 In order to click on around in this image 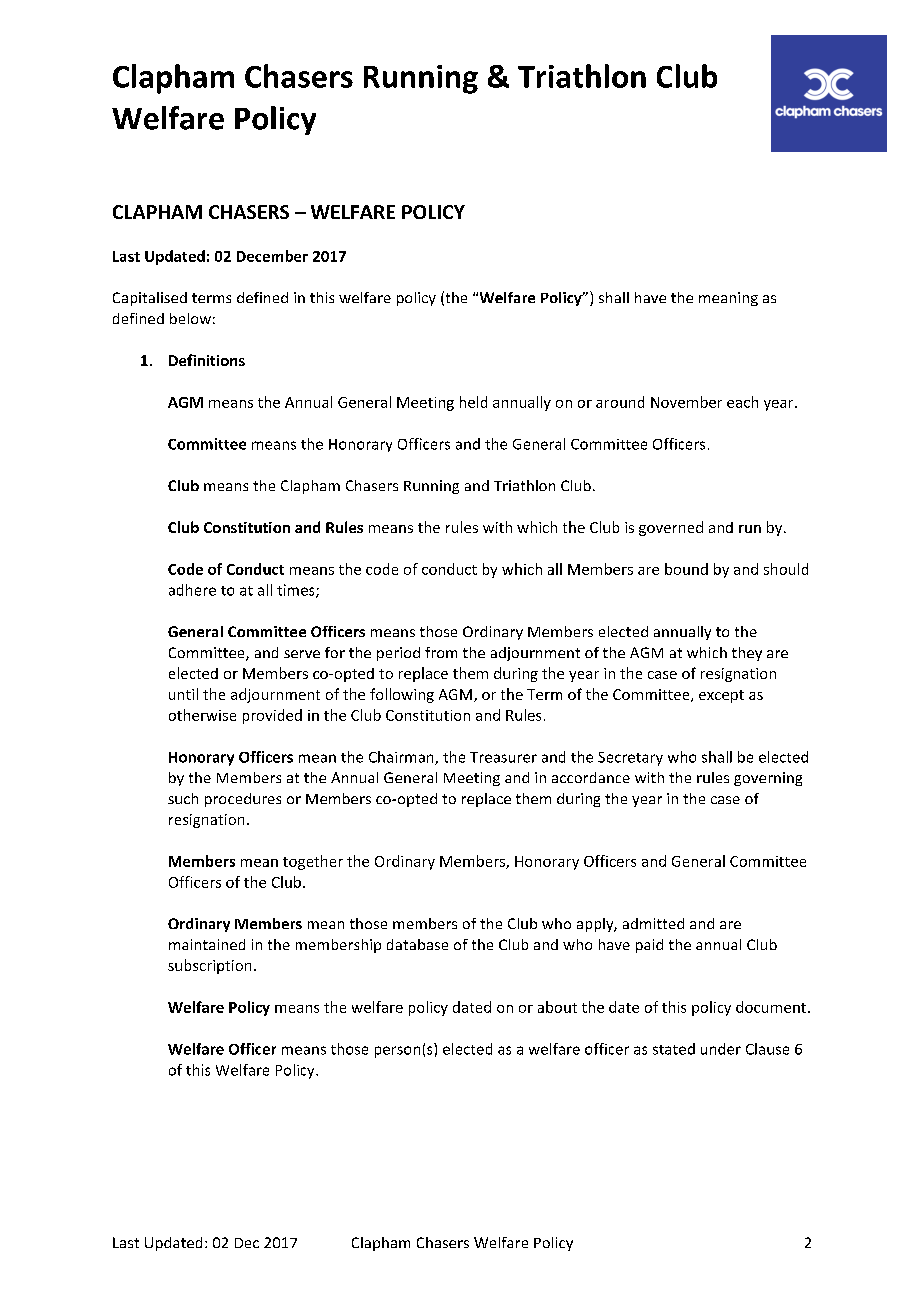, I will do `click(620, 402)`.
